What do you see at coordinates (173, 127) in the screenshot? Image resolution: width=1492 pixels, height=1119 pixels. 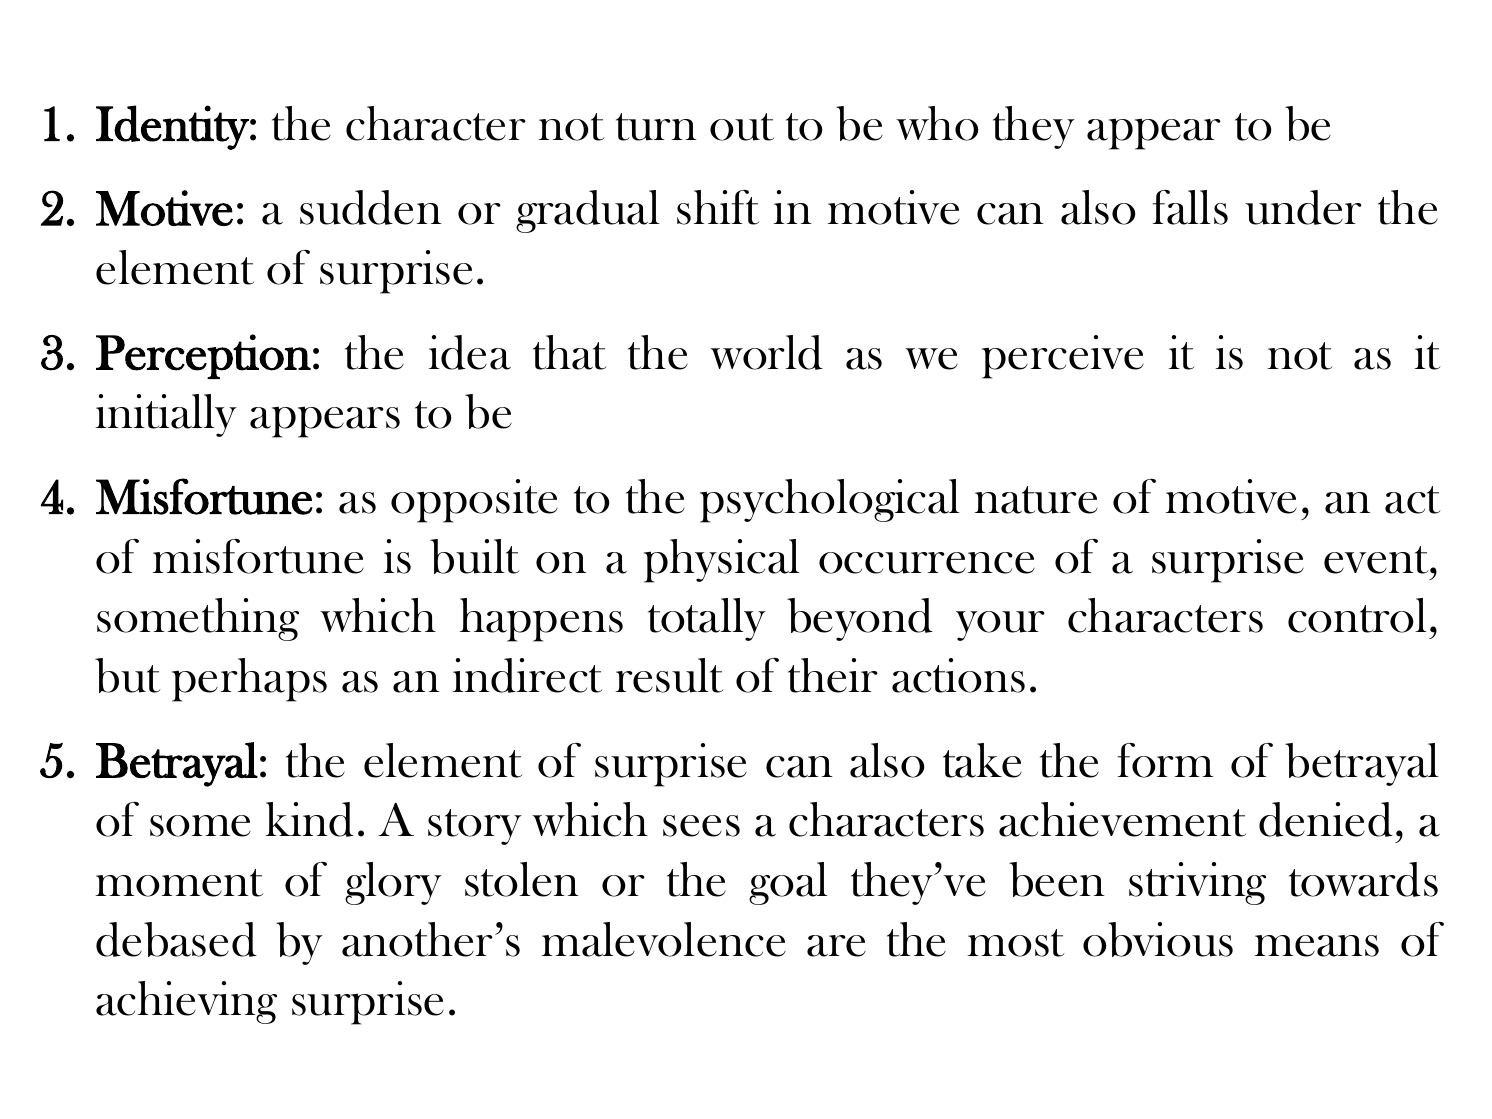 I see `Identity` at bounding box center [173, 127].
